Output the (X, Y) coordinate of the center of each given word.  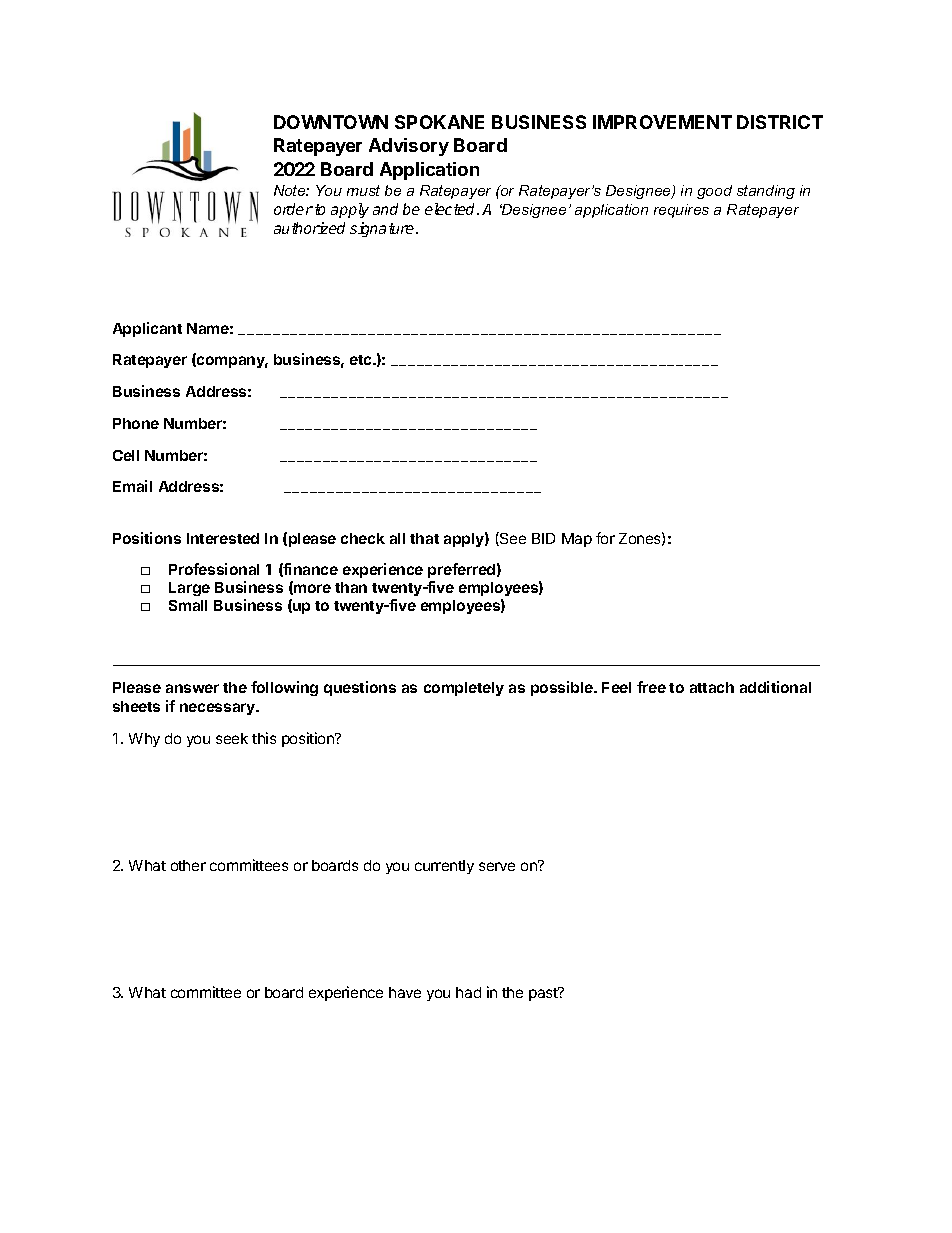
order (293, 209)
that (424, 538)
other (188, 865)
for (605, 538)
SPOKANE (439, 122)
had (468, 992)
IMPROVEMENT (662, 122)
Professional (214, 569)
